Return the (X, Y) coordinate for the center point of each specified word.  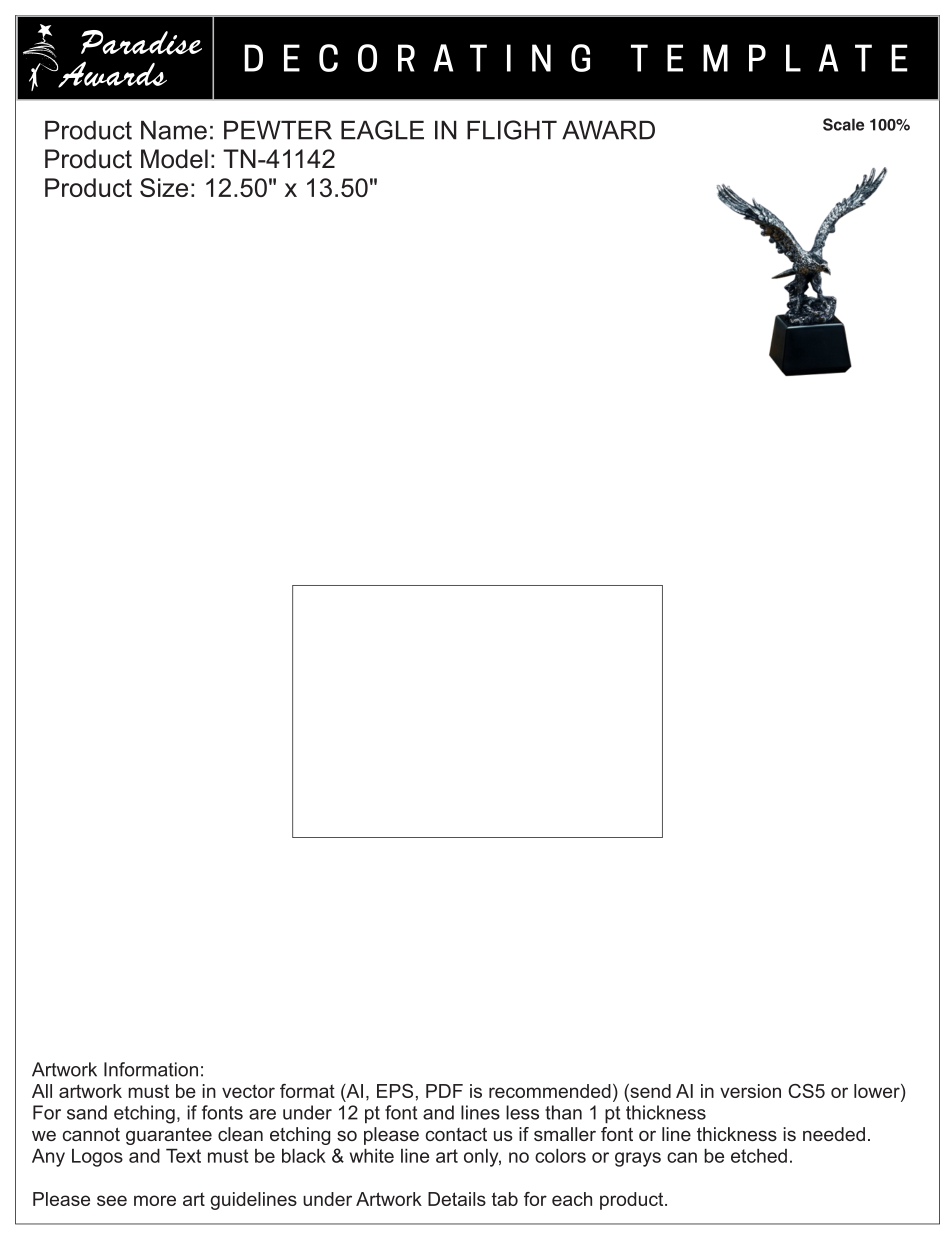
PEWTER (278, 130)
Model (174, 159)
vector (248, 1091)
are (262, 1114)
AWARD (608, 130)
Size (164, 187)
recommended (550, 1091)
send (649, 1091)
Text (183, 1155)
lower (878, 1091)
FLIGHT (512, 130)
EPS (395, 1091)
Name (174, 130)
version (750, 1091)
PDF (444, 1091)
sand (87, 1112)
